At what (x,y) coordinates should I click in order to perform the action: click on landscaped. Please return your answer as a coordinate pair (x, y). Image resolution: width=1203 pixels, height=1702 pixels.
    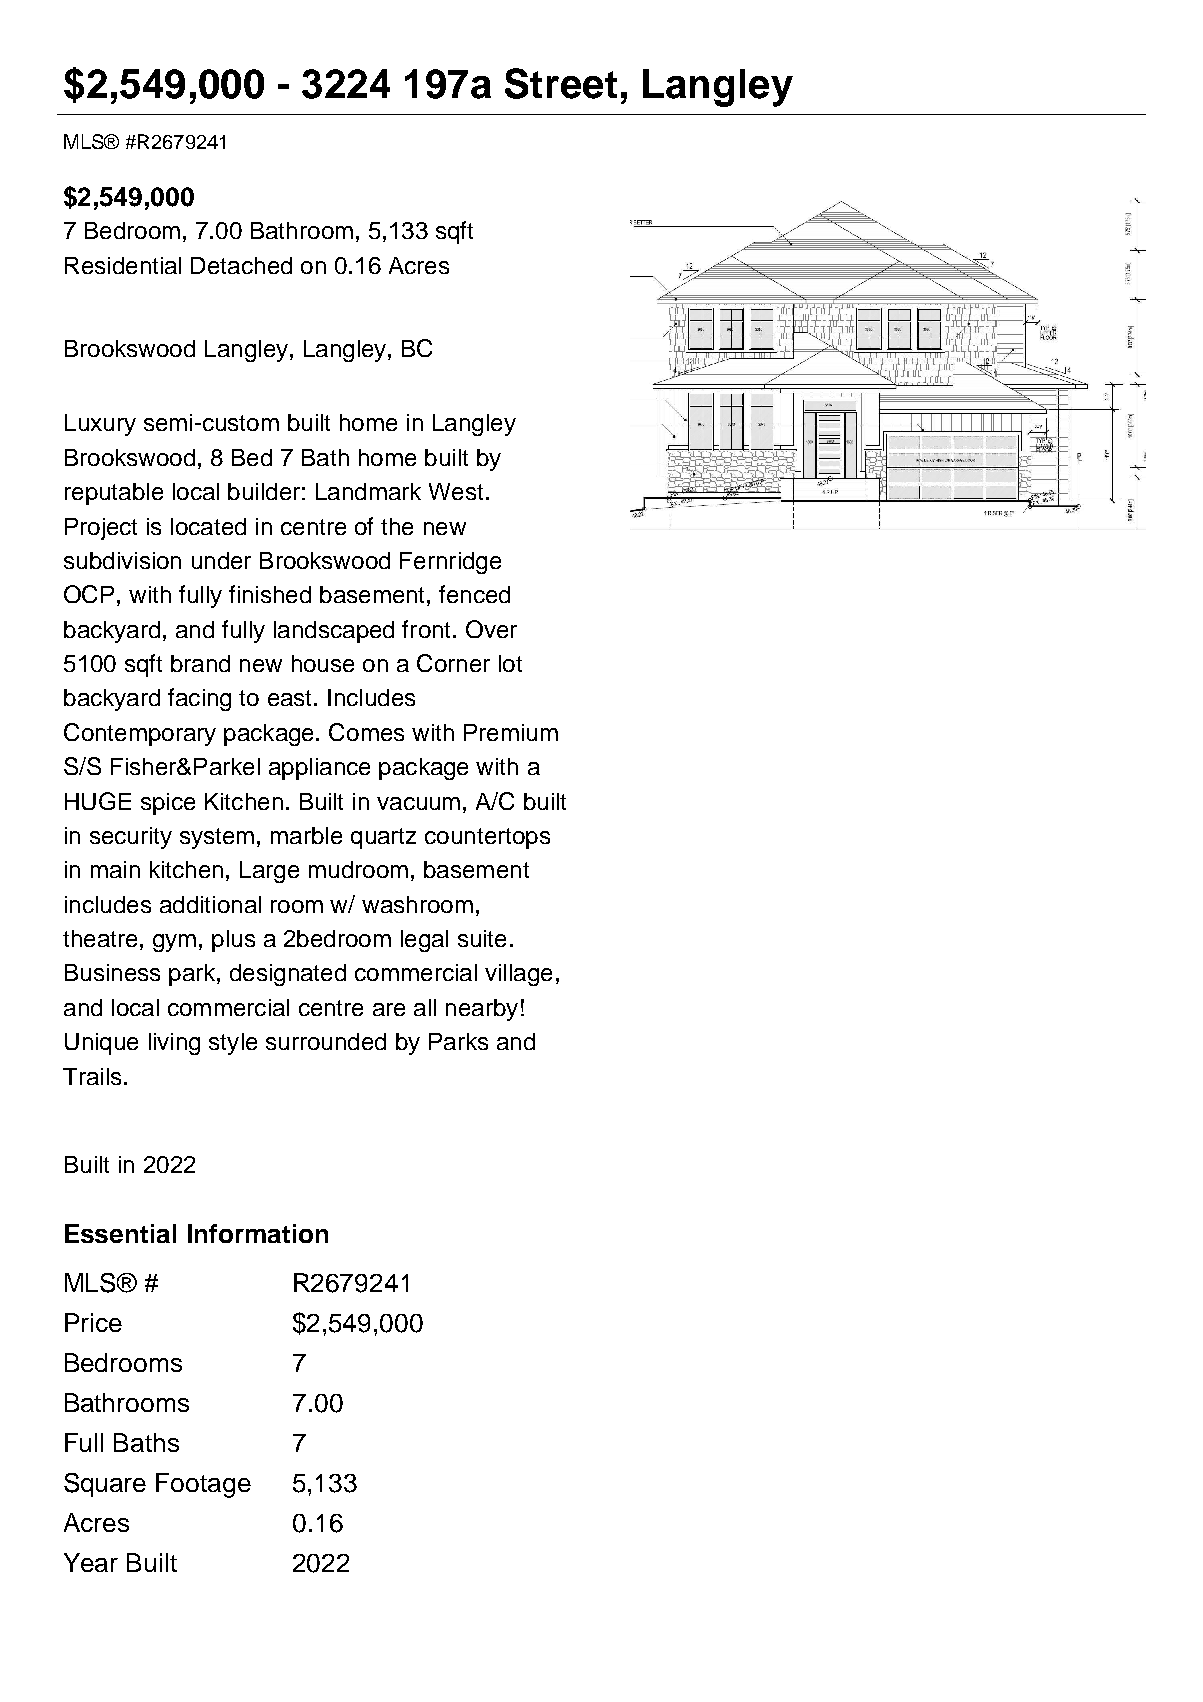
    Looking at the image, I should click on (334, 632).
